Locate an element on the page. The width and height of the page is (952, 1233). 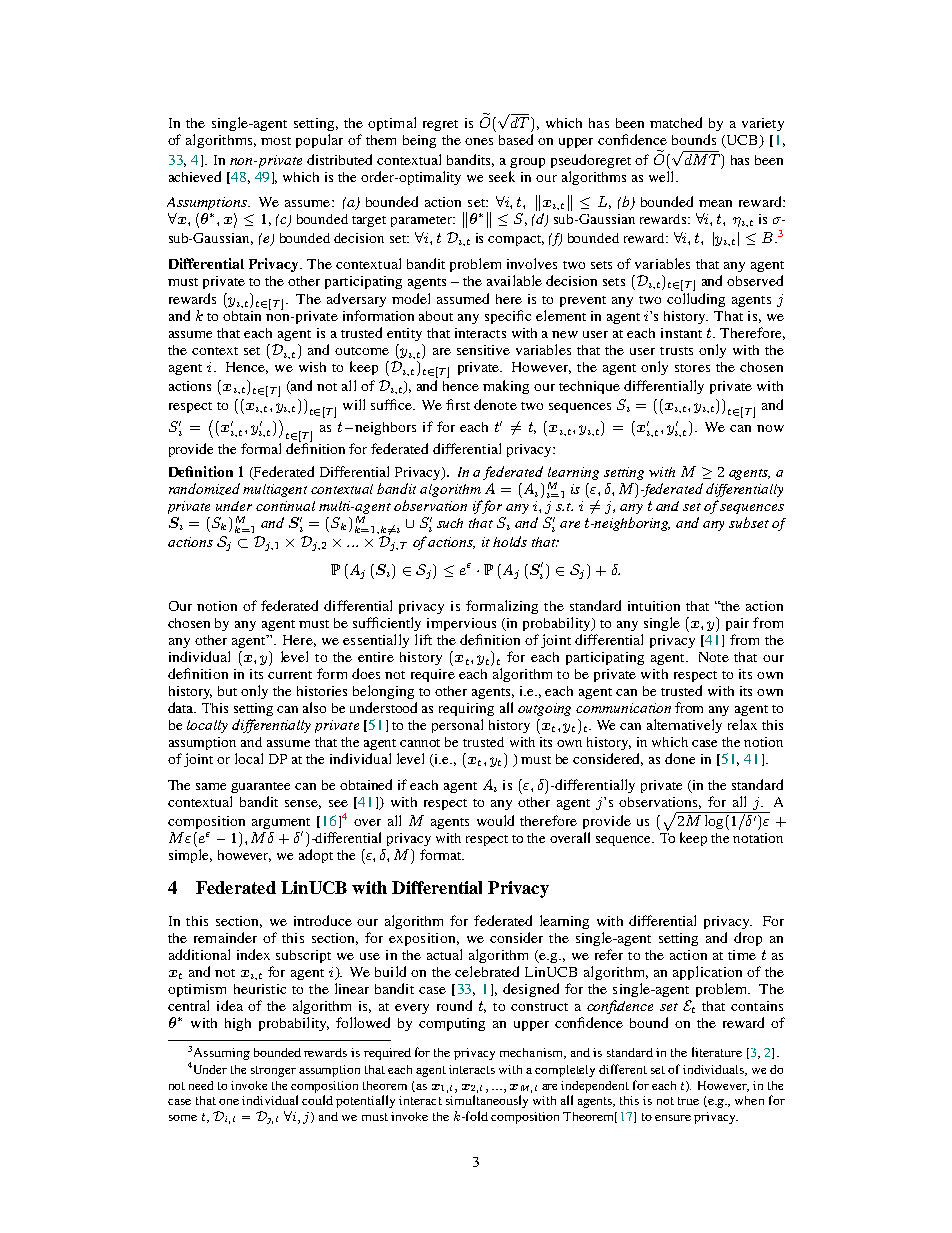
done is located at coordinates (680, 758).
